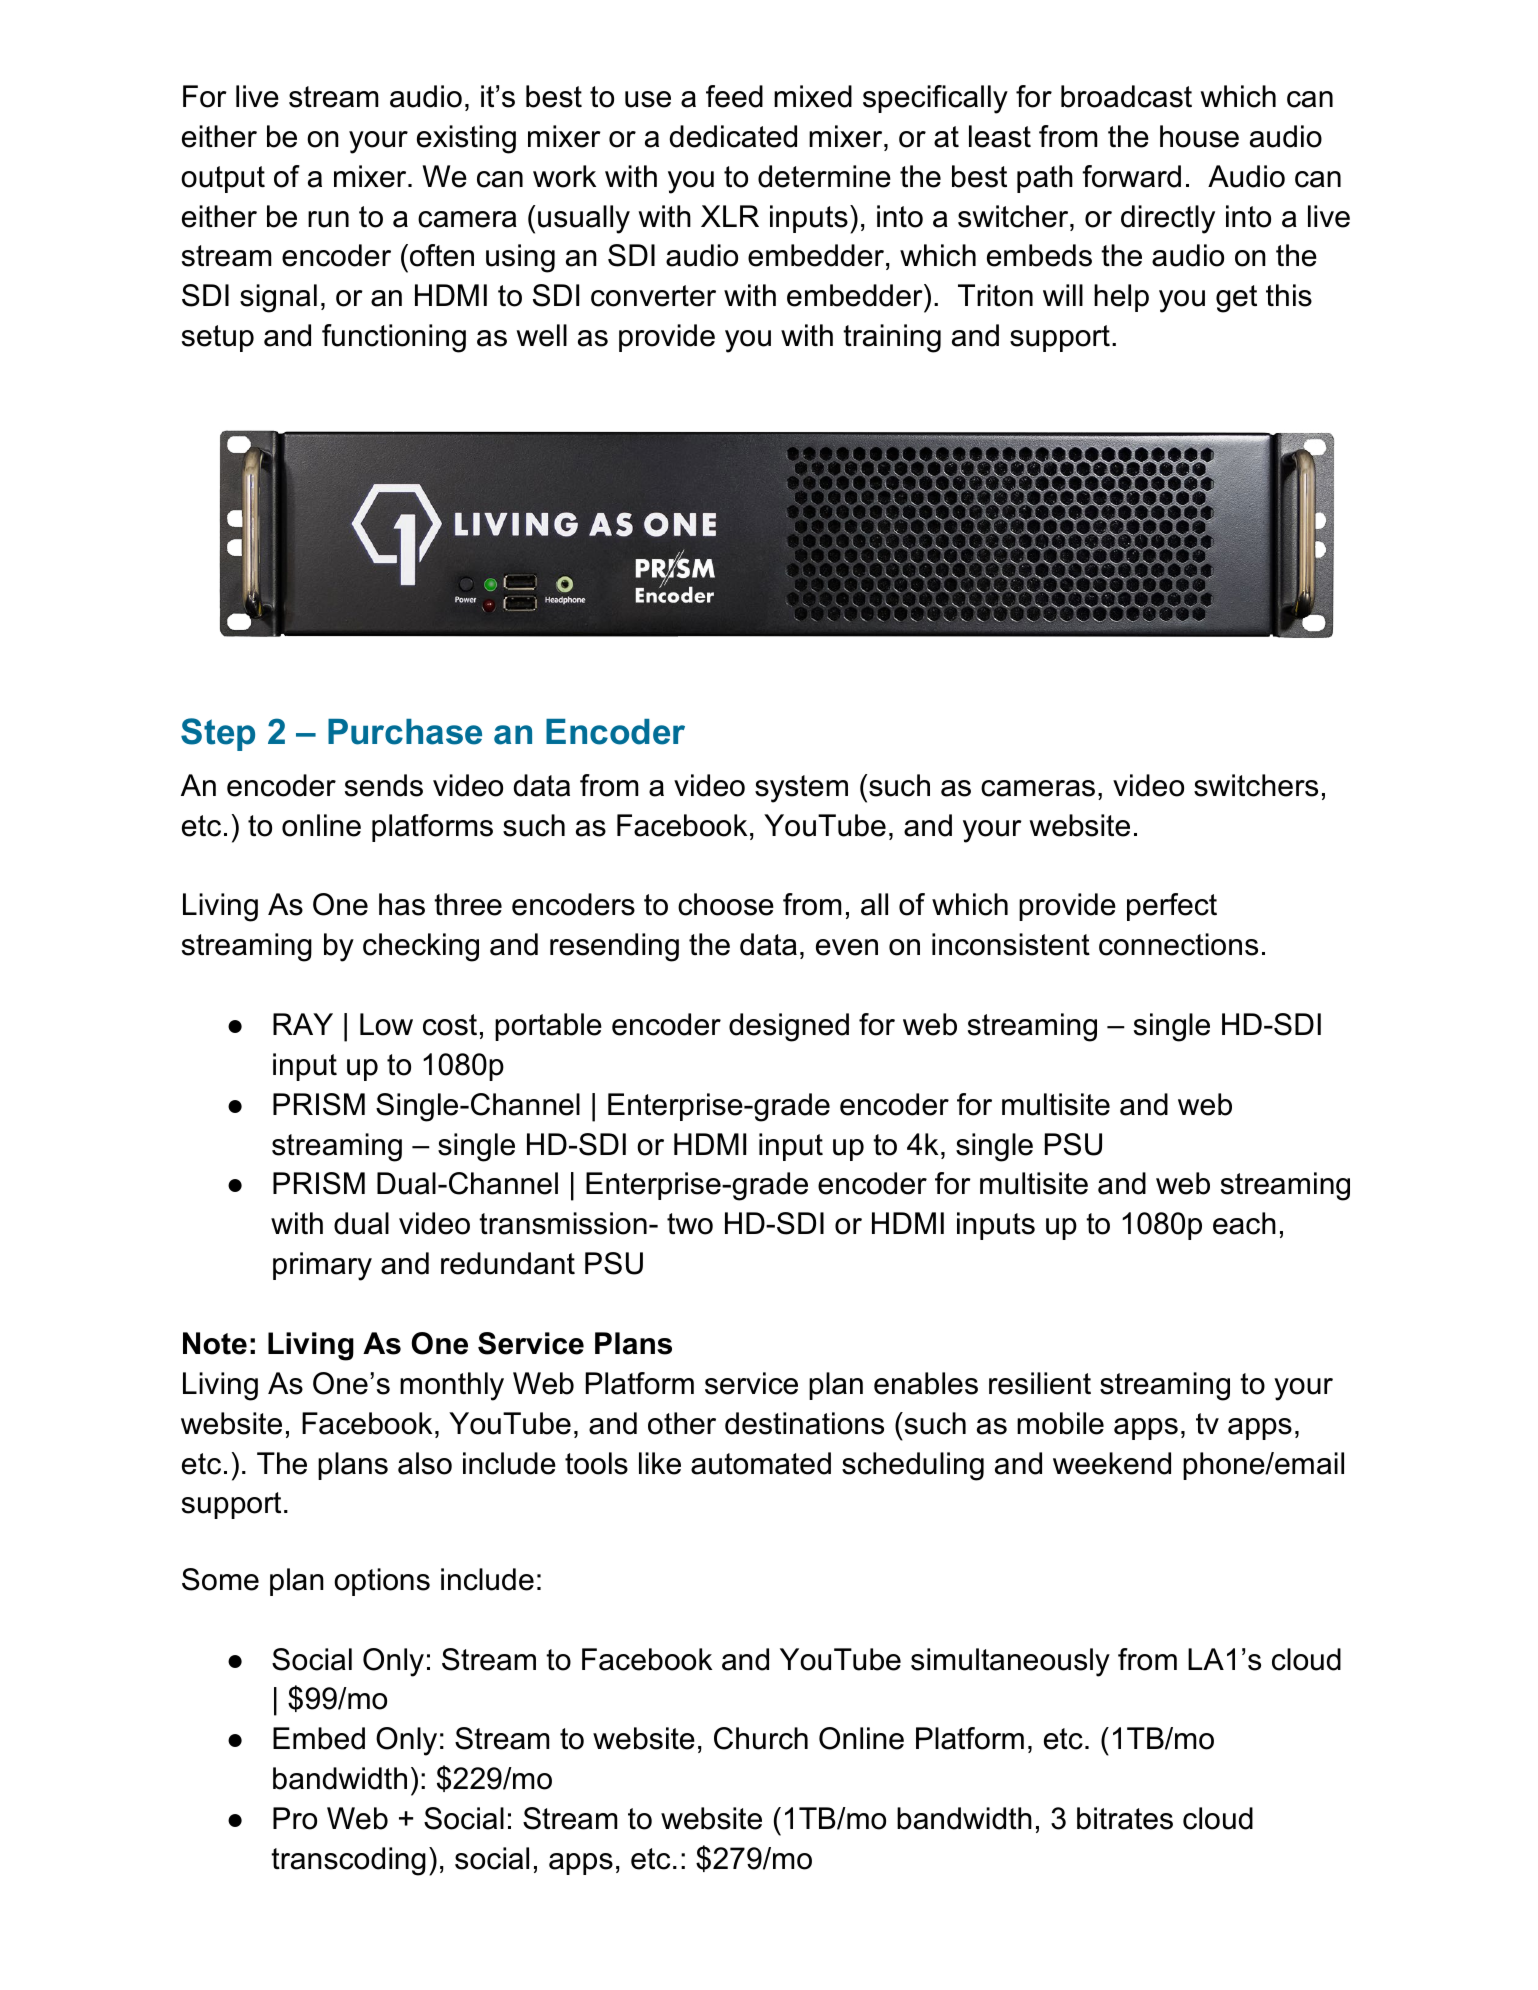 This document has width=1538, height=1990. Describe the element at coordinates (382, 1582) in the document. I see `options` at that location.
